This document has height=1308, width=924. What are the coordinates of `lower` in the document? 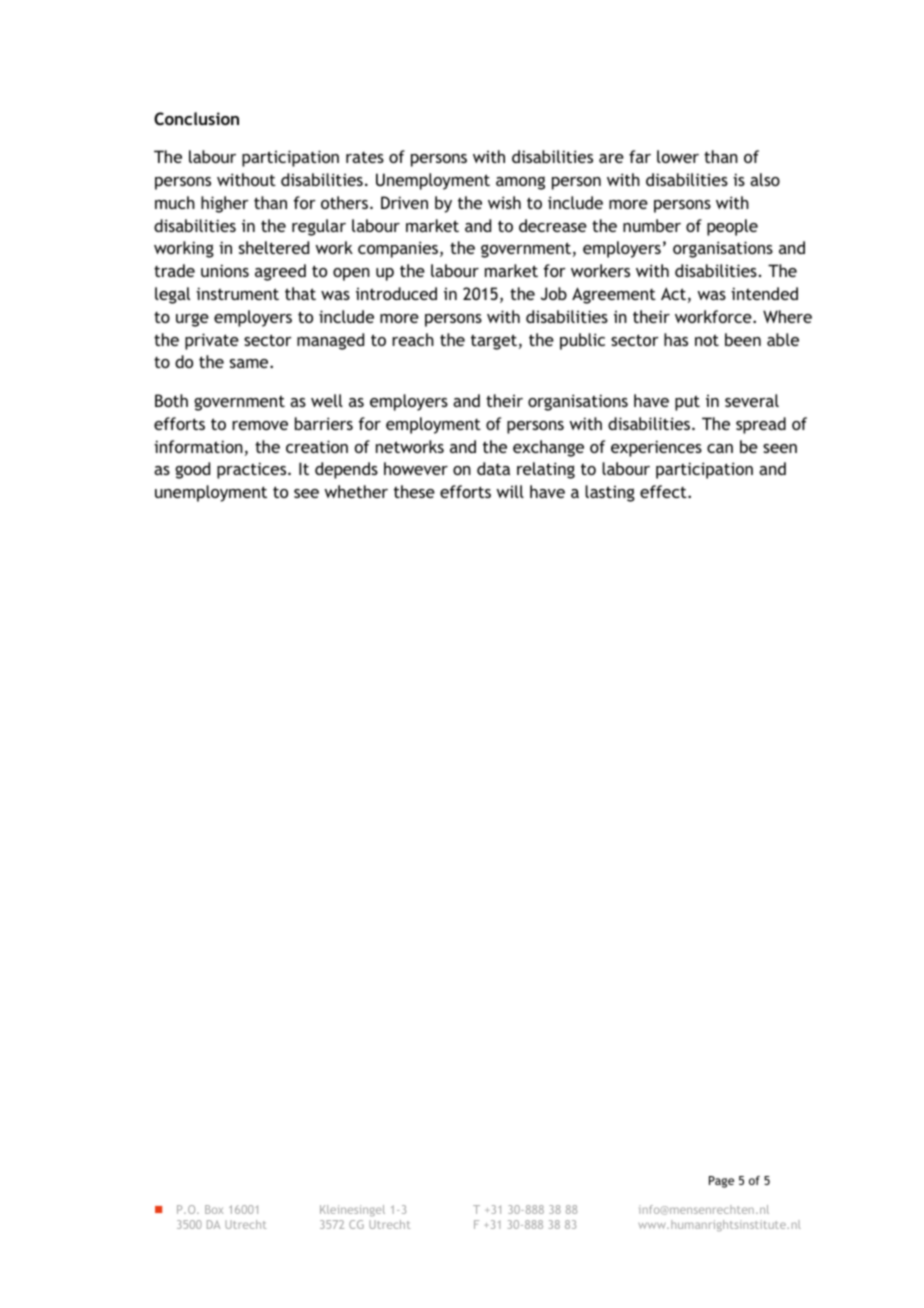 It's located at (678, 156).
